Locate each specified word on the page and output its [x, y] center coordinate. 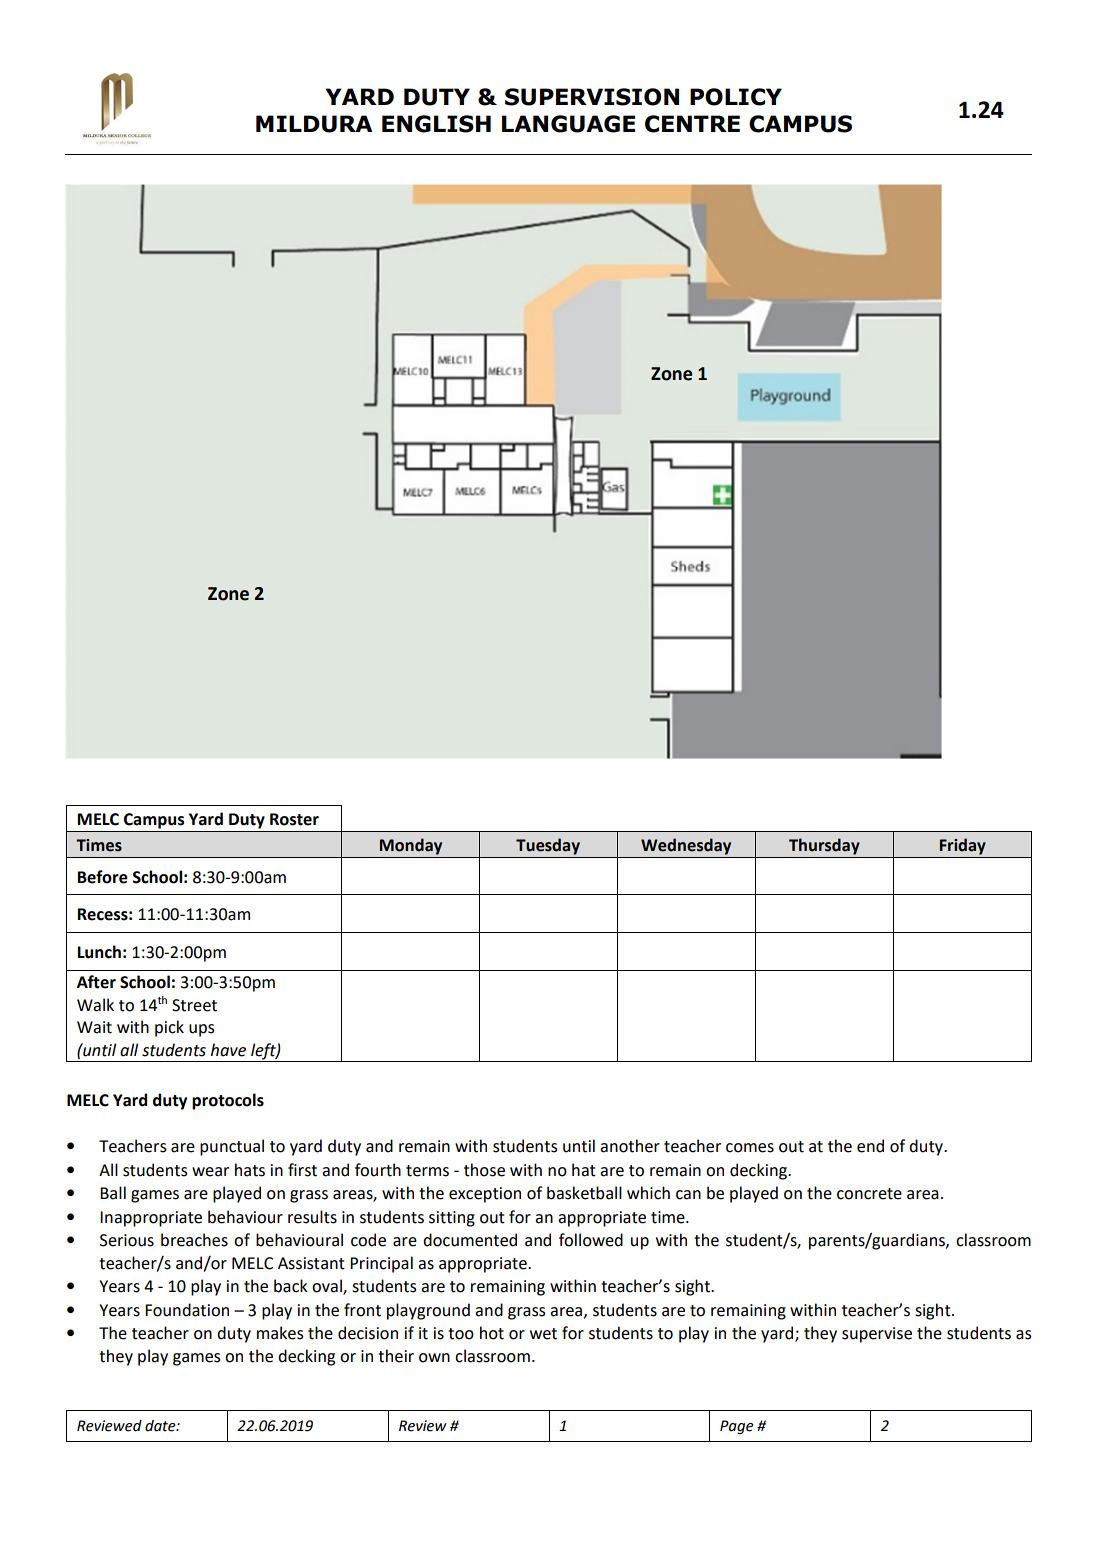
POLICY [736, 97]
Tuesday [548, 846]
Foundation [187, 1310]
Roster [294, 819]
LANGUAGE [568, 124]
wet [543, 1334]
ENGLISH [436, 124]
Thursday [824, 846]
